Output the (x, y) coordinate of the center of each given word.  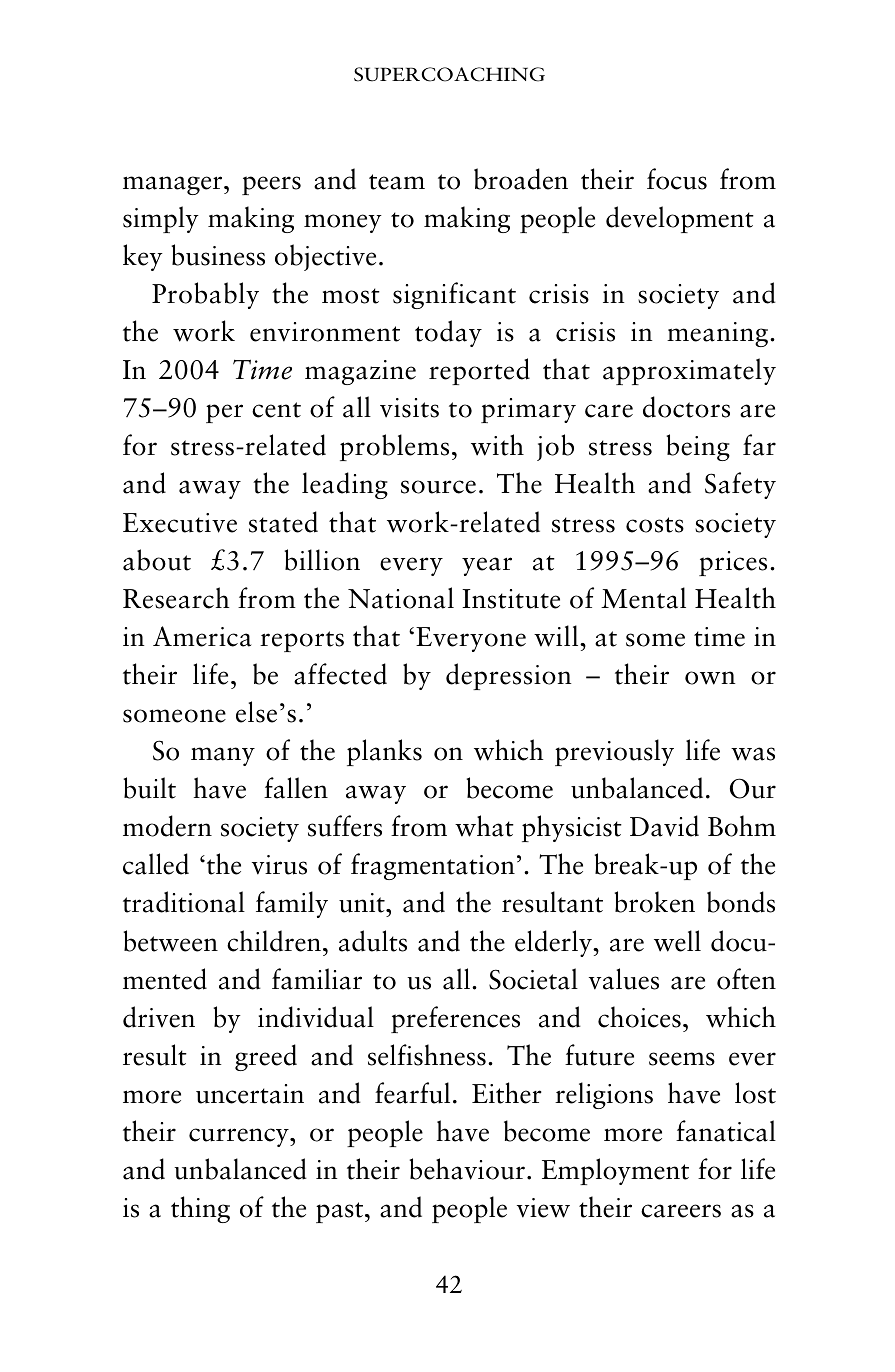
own (710, 678)
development (680, 219)
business (218, 255)
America (202, 636)
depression (509, 676)
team (397, 182)
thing (200, 1209)
